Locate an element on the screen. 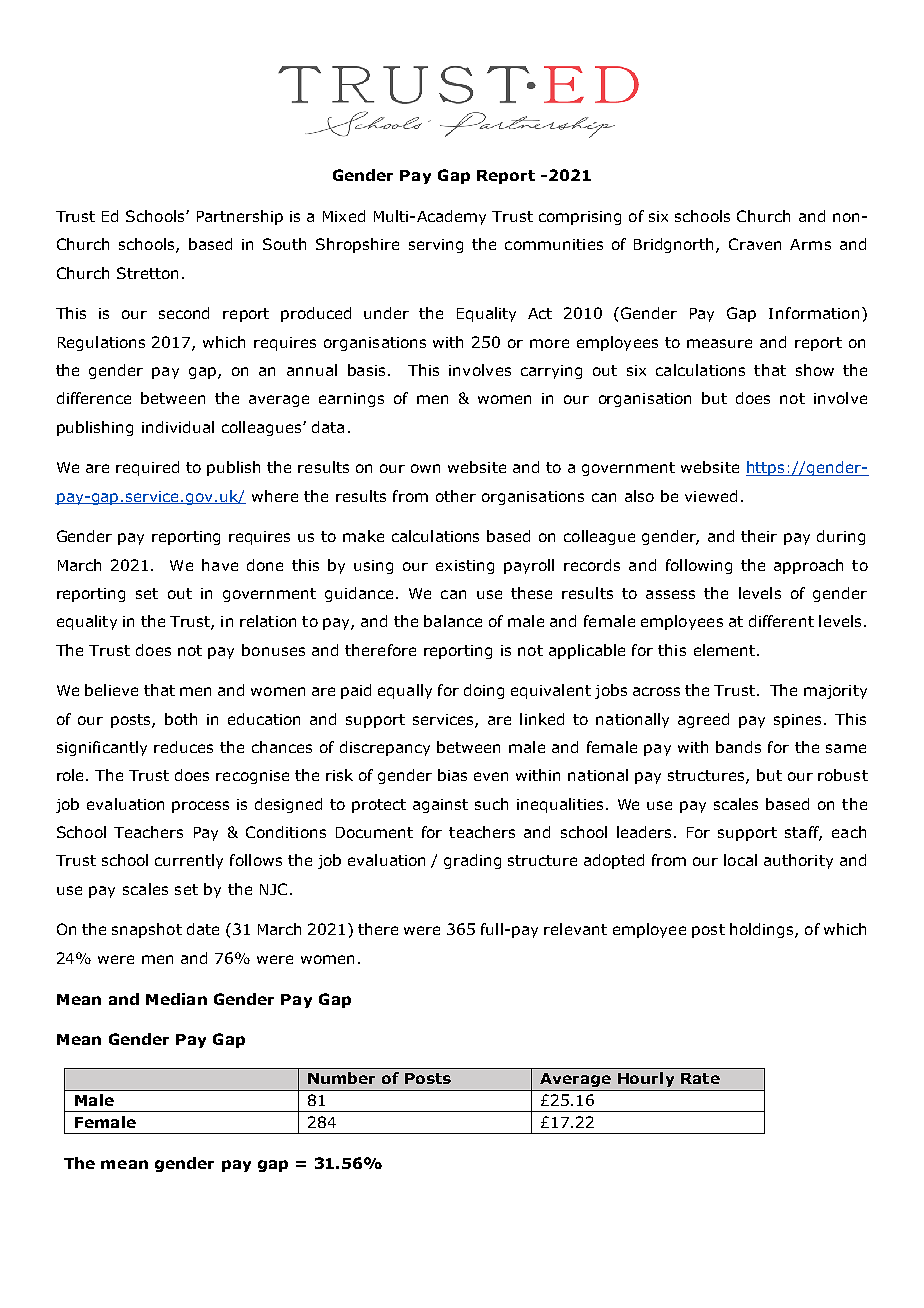  other is located at coordinates (456, 496).
